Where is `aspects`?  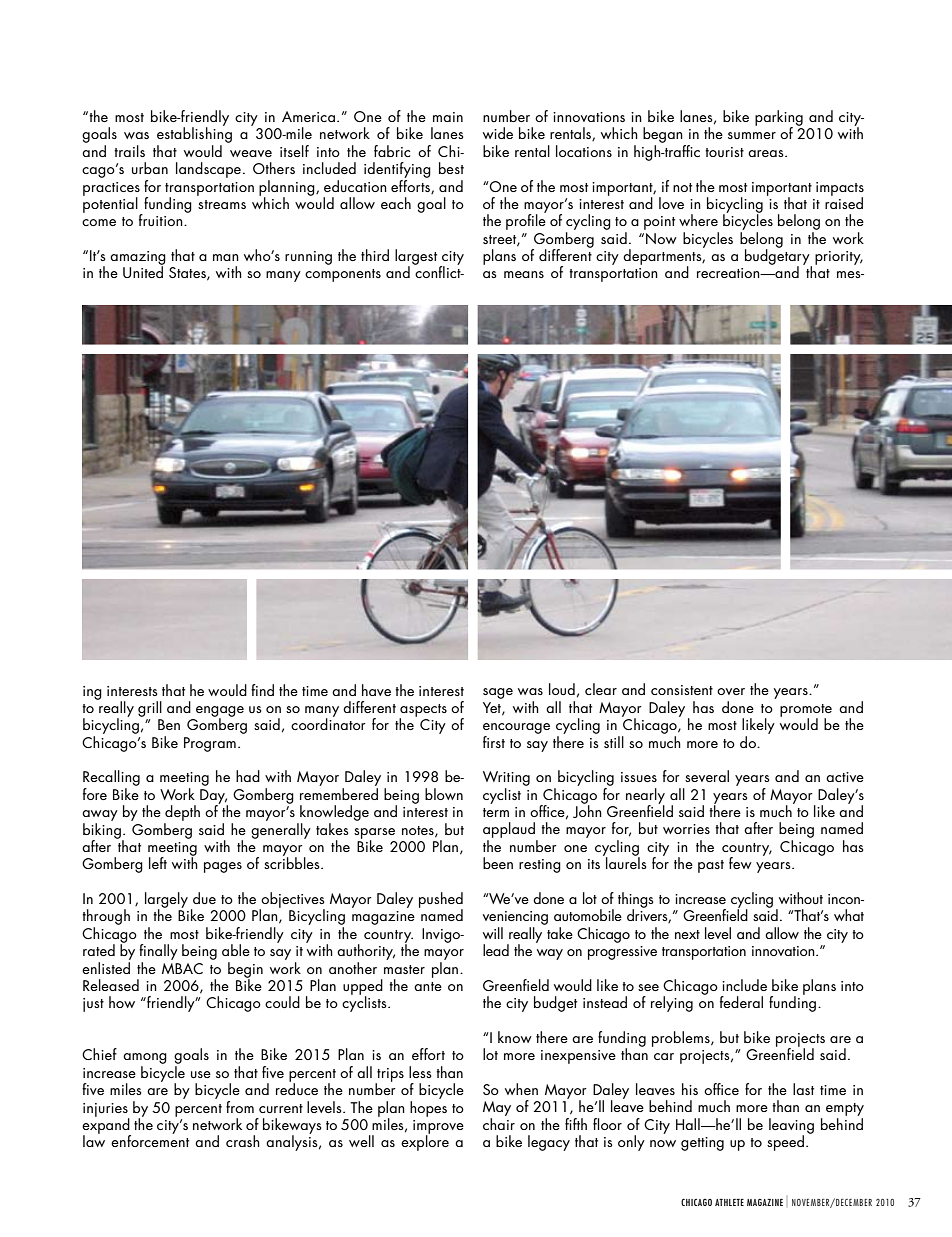 aspects is located at coordinates (423, 711).
